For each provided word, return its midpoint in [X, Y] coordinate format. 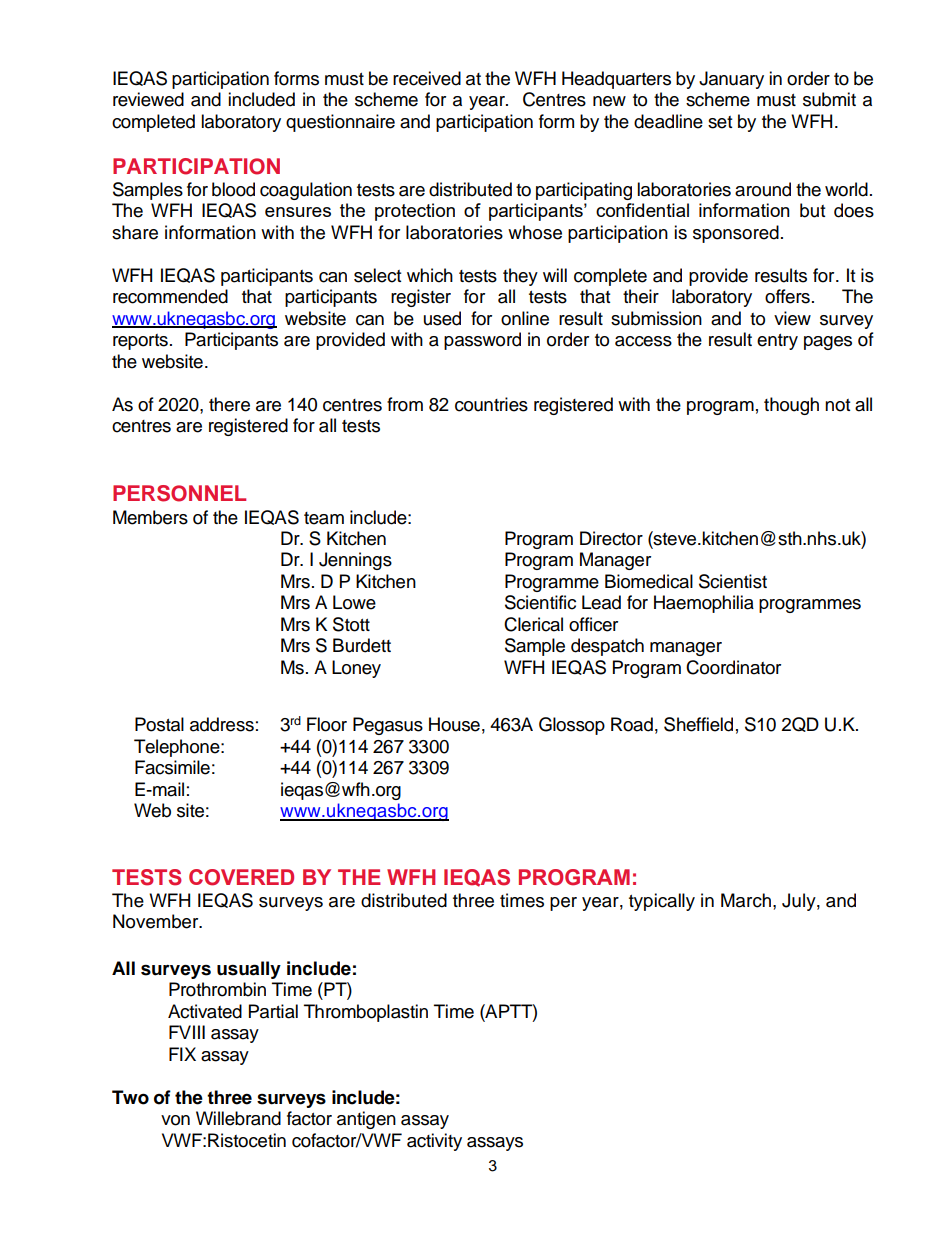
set [720, 122]
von [175, 1120]
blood [233, 189]
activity [434, 1142]
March [746, 900]
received [427, 78]
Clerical [533, 624]
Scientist [733, 581]
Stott [351, 624]
